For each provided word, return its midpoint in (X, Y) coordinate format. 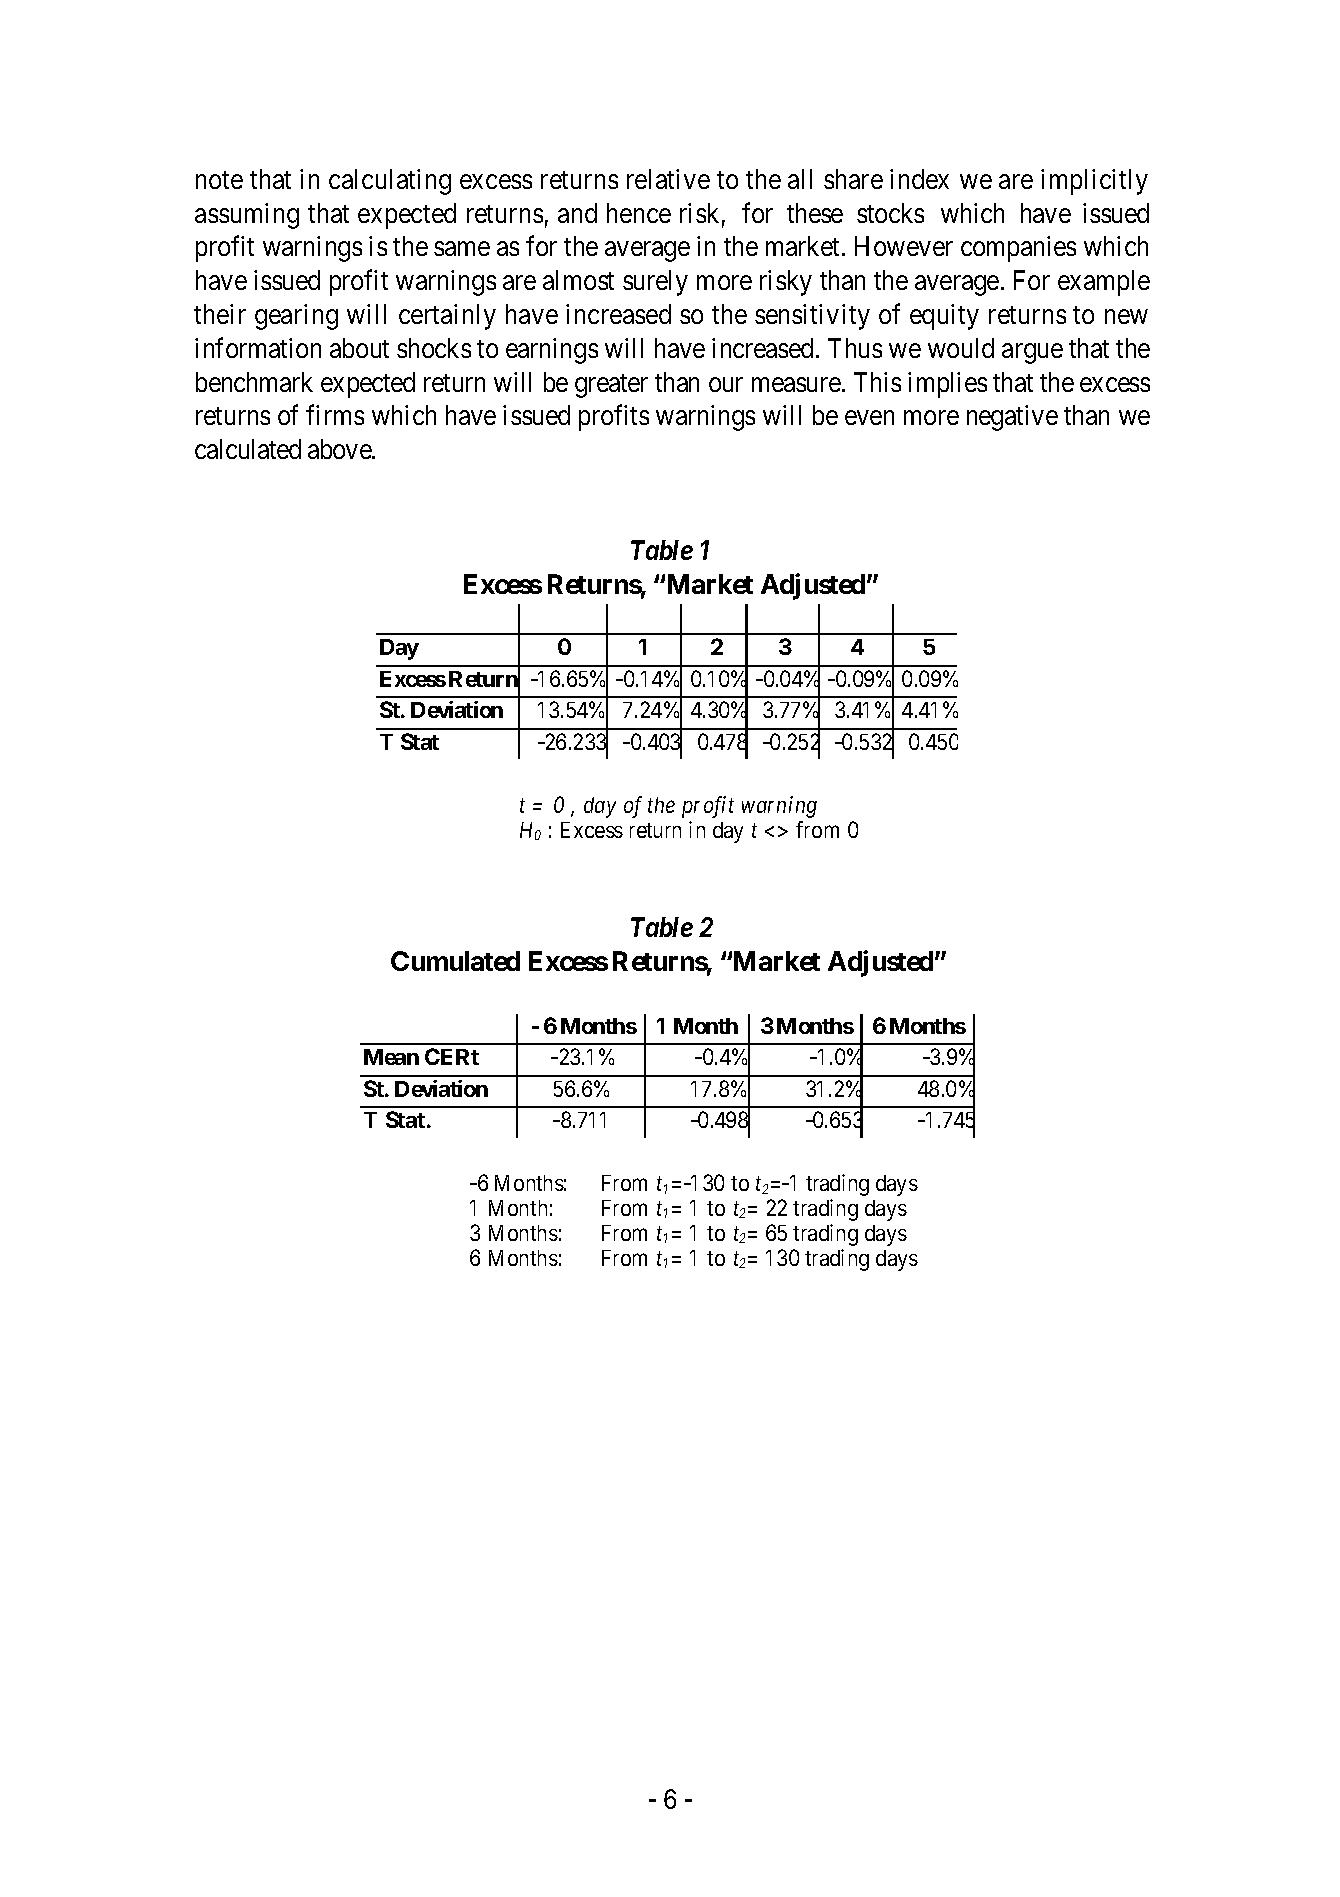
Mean (391, 1057)
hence (639, 213)
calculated (248, 449)
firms (335, 415)
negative (1012, 418)
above (340, 449)
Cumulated (455, 961)
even (869, 418)
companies (1018, 249)
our (726, 384)
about (359, 348)
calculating (390, 182)
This (877, 382)
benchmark (254, 382)
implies (947, 385)
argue (1032, 353)
